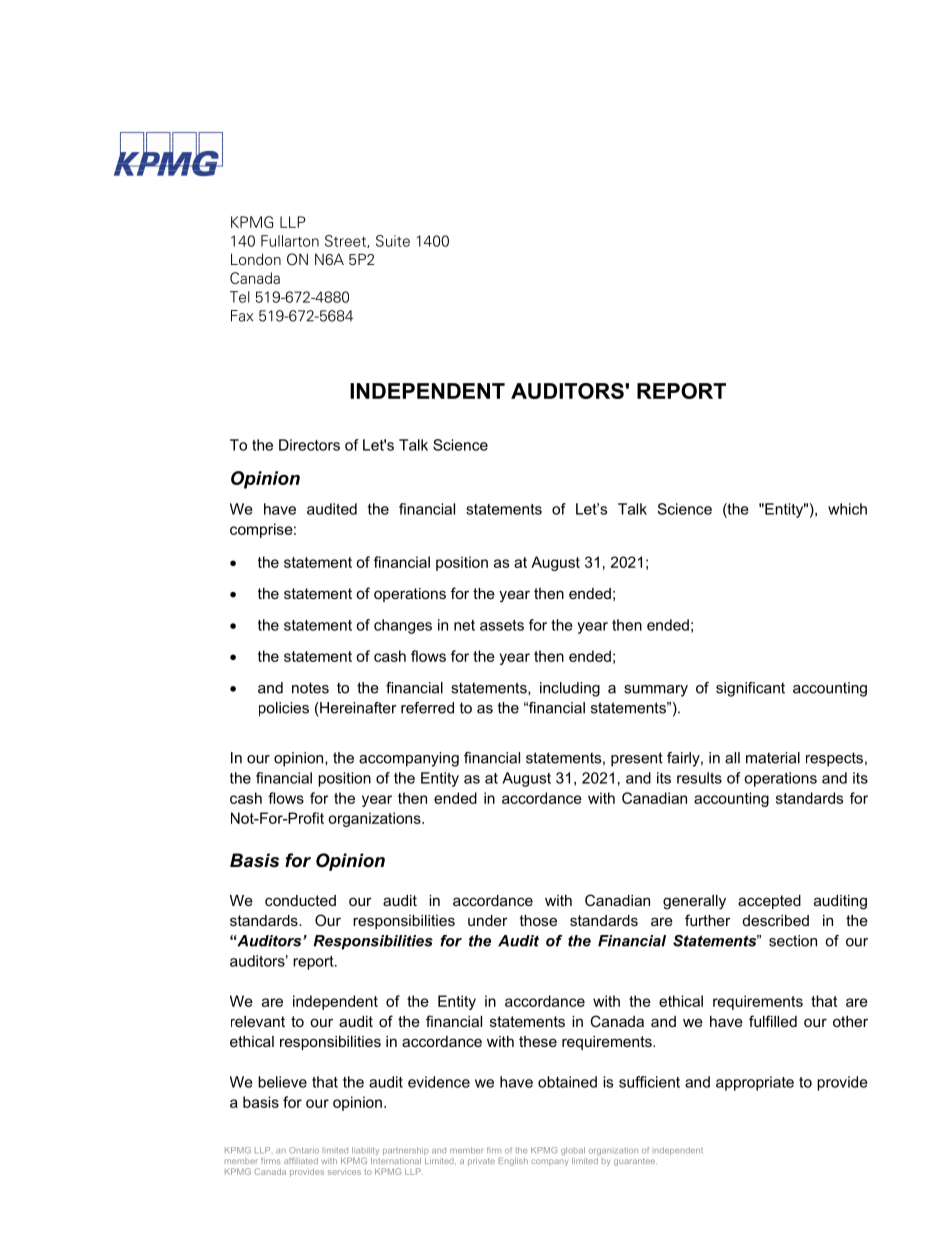  Describe the element at coordinates (769, 902) in the image. I see `accepted` at that location.
